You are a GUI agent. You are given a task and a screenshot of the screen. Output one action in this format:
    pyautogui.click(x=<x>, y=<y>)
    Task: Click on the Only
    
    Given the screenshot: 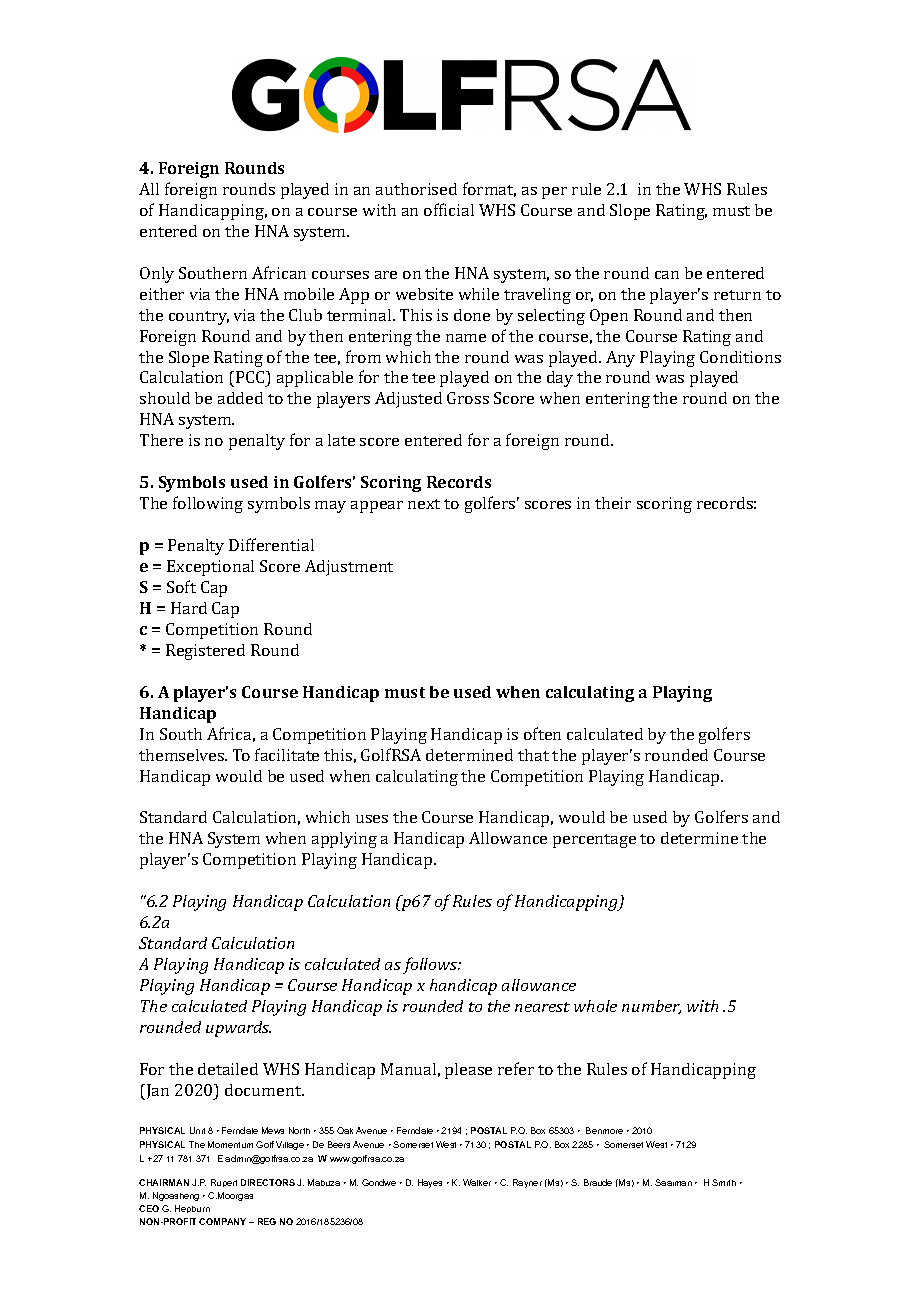 What is the action you would take?
    pyautogui.click(x=157, y=275)
